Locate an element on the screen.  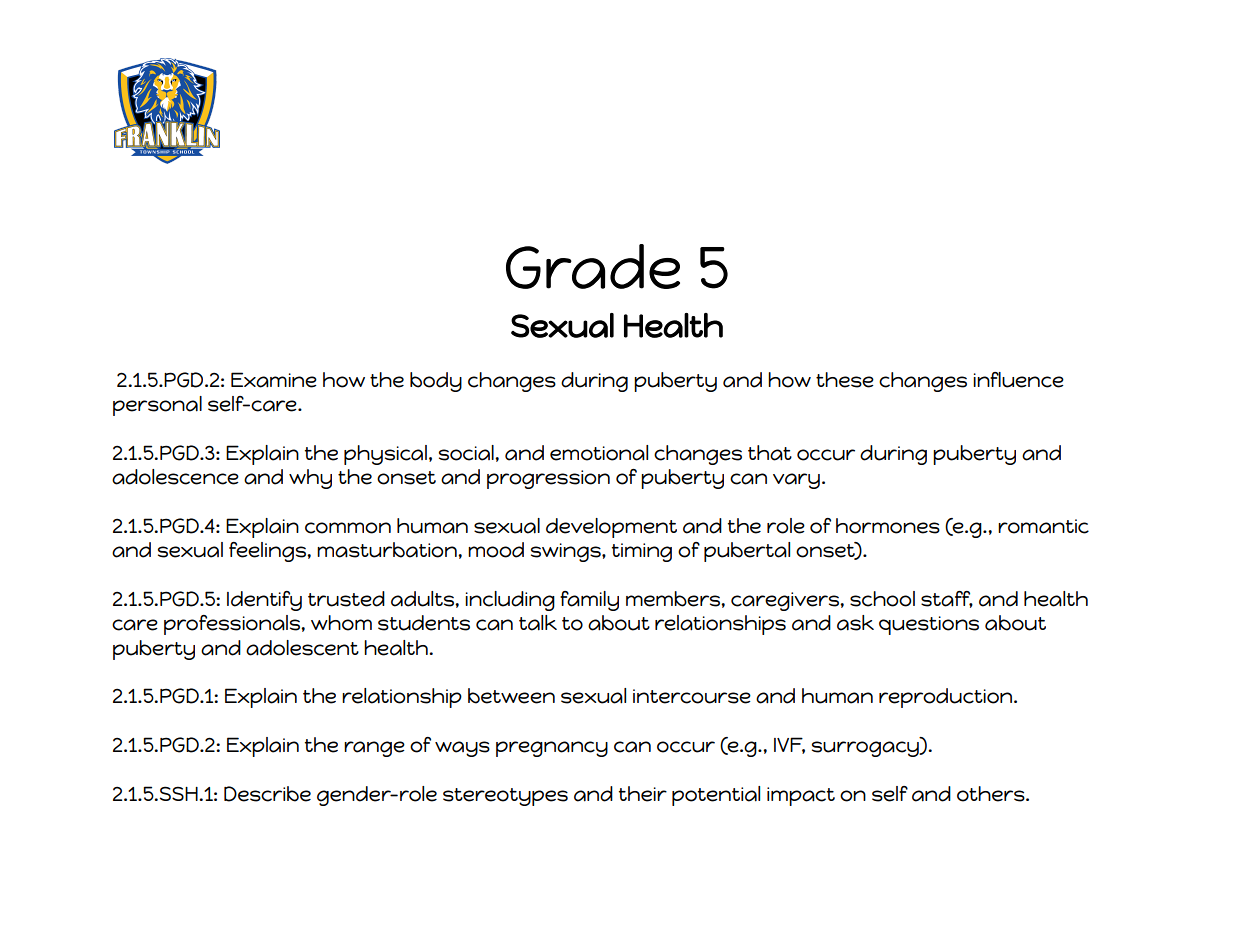
development is located at coordinates (611, 528).
